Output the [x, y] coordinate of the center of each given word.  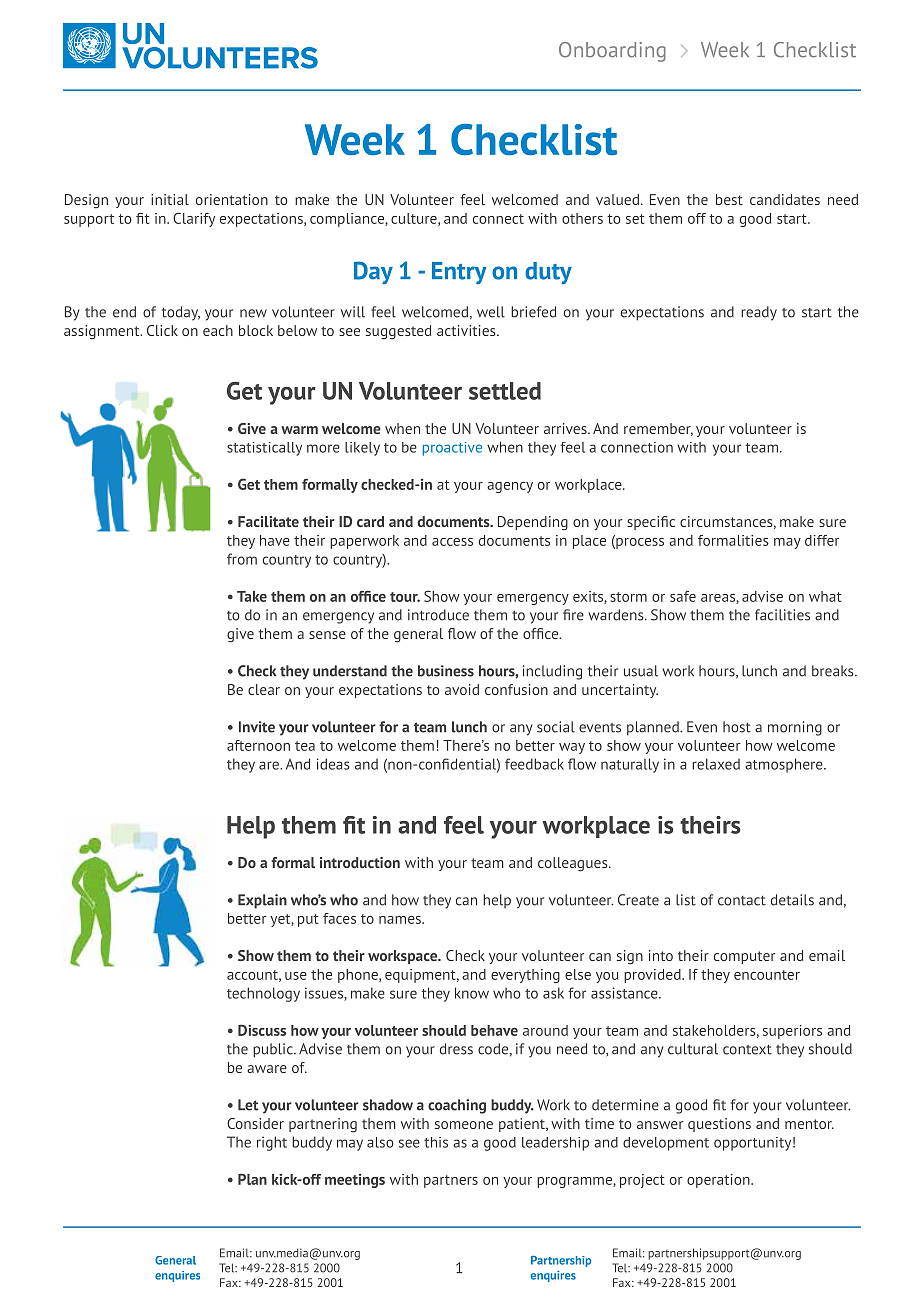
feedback [534, 764]
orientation [232, 199]
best [729, 199]
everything [525, 976]
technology [263, 994]
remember [658, 429]
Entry [459, 273]
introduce [438, 615]
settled [505, 391]
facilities [782, 615]
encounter [767, 975]
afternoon [258, 745]
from [242, 559]
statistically [264, 449]
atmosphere [785, 765]
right [272, 1143]
